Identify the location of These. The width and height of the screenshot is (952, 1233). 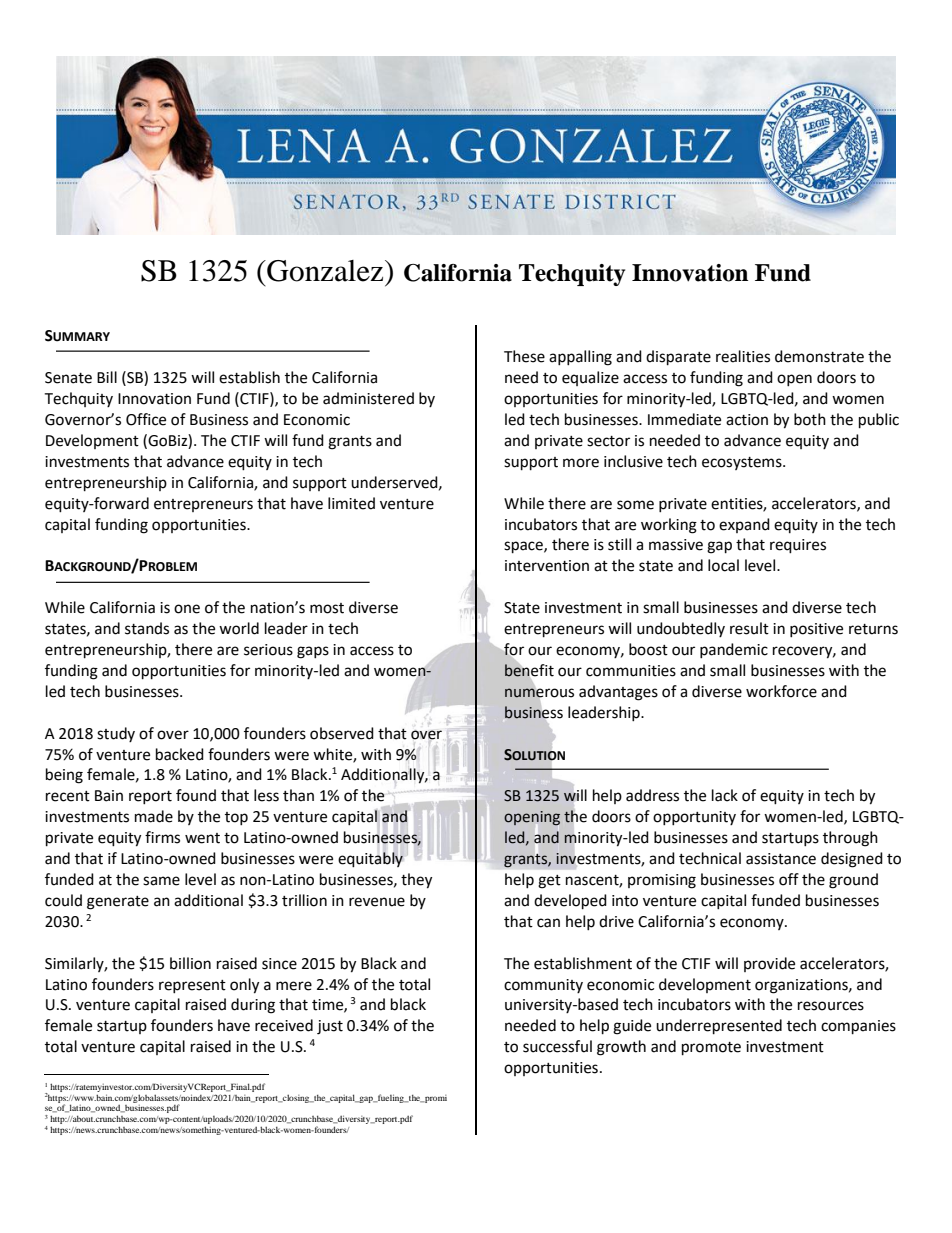
(524, 356).
